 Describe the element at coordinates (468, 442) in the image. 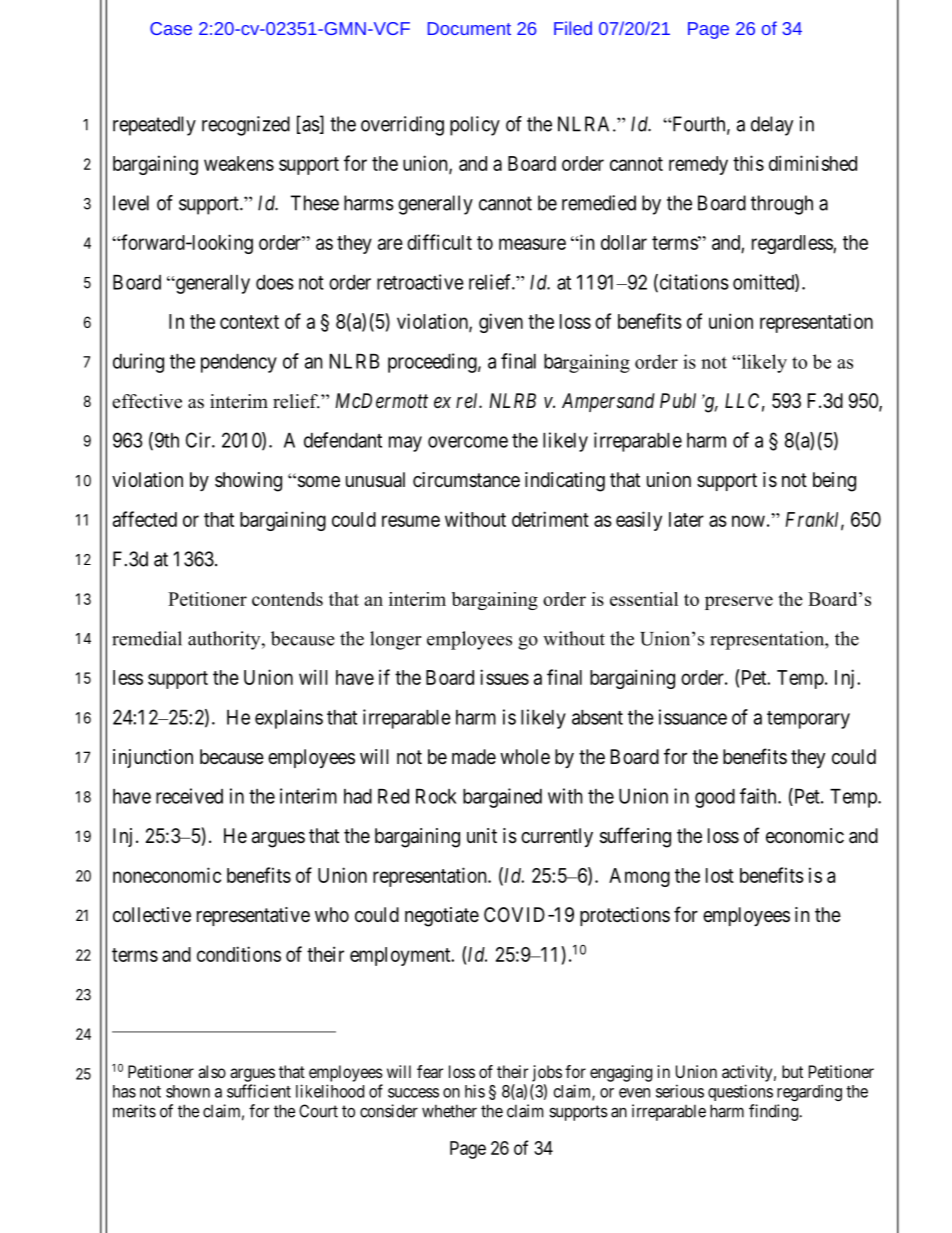

I see `overcome` at that location.
